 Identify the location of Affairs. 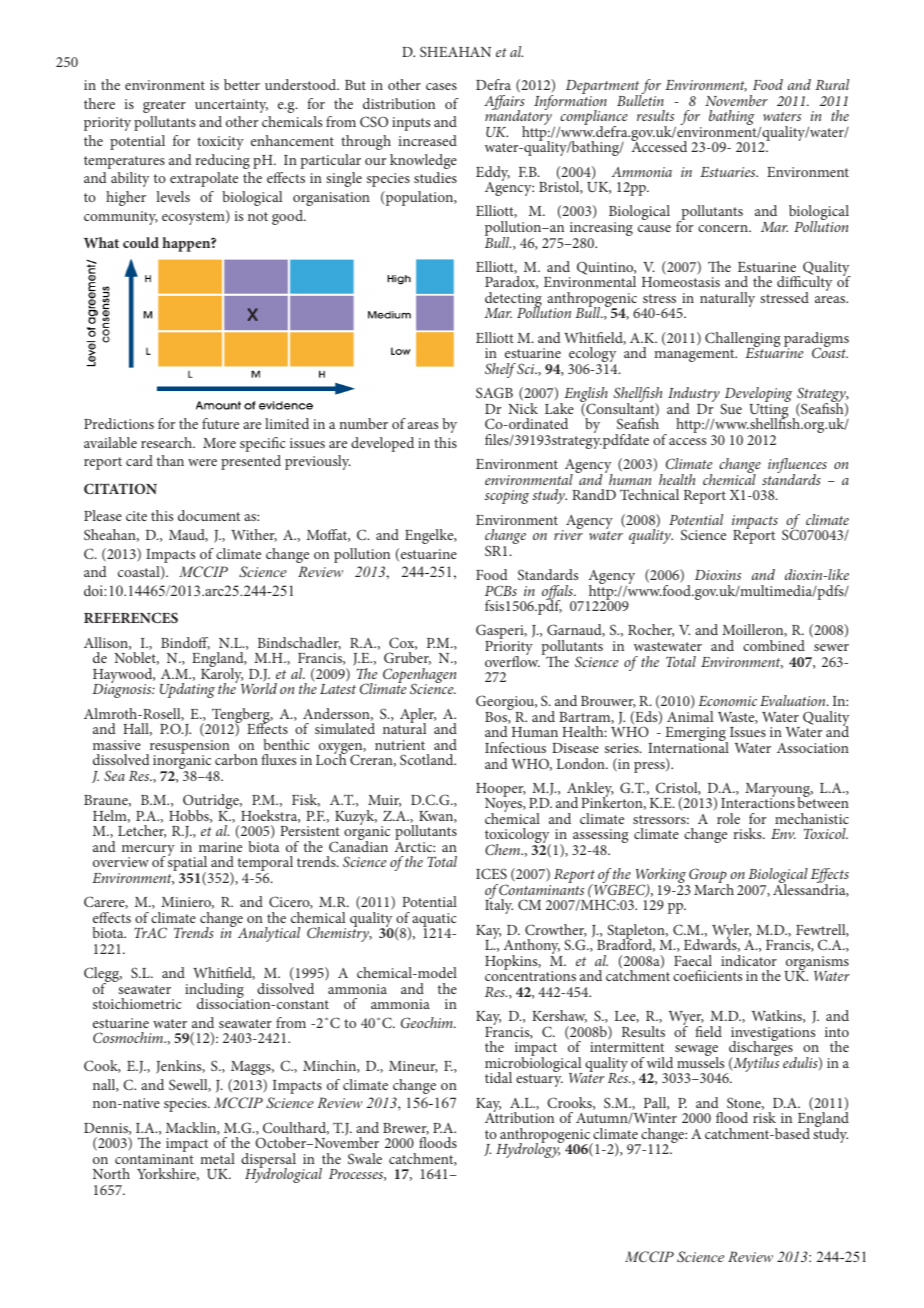
(504, 104).
